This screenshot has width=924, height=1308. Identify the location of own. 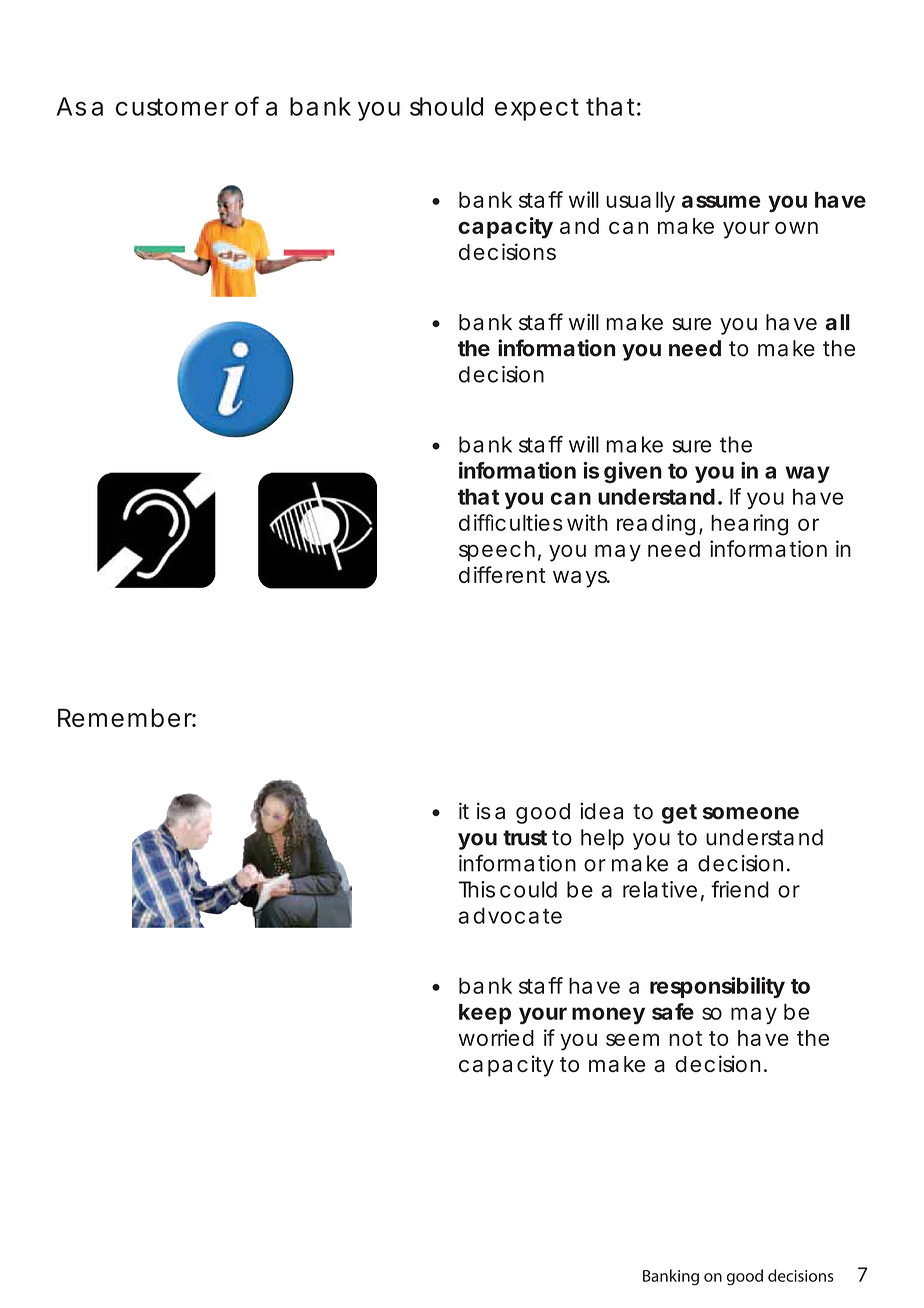
(796, 228).
